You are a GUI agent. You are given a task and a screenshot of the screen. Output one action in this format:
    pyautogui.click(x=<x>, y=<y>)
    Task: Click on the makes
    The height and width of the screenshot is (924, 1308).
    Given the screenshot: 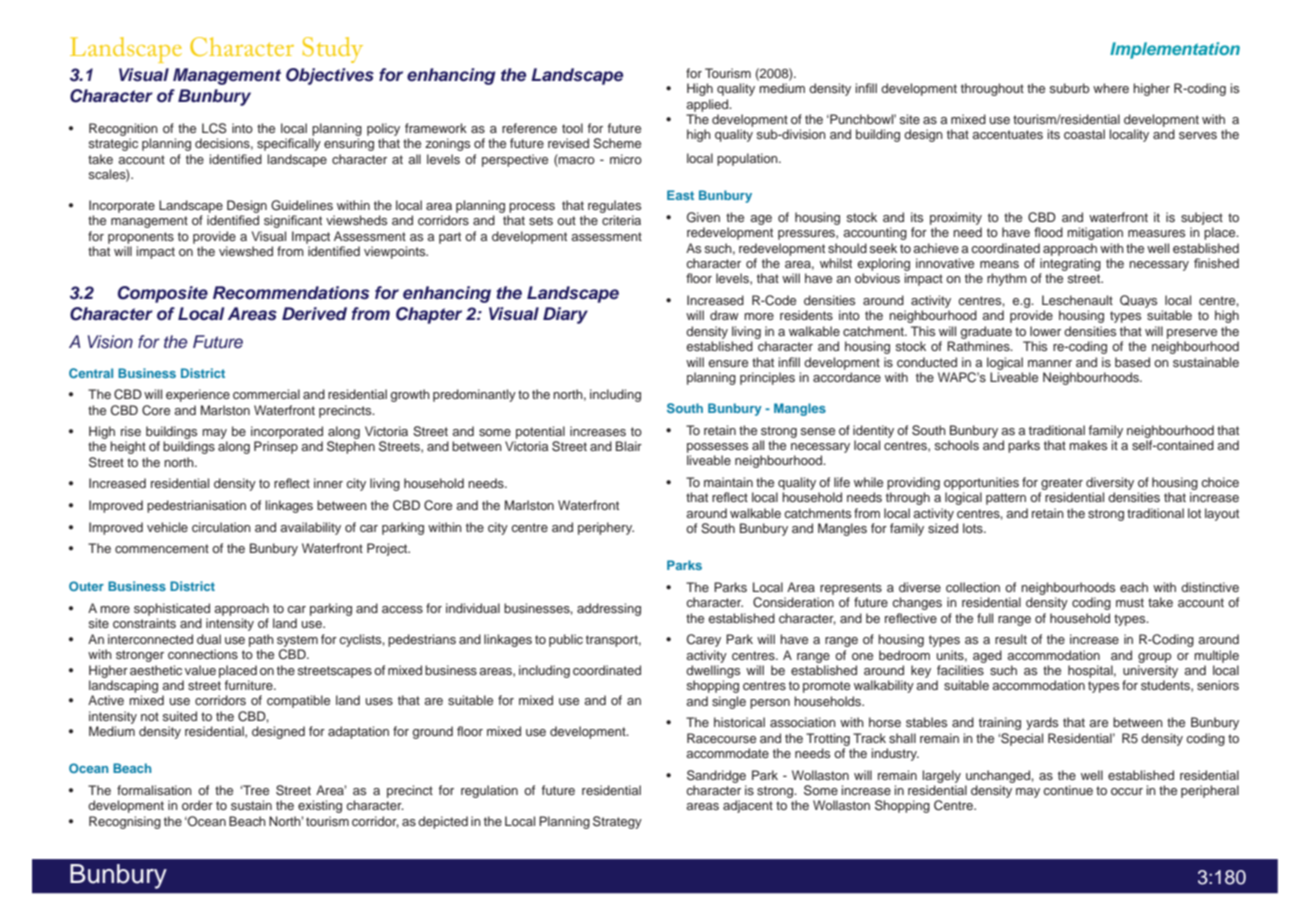 What is the action you would take?
    pyautogui.click(x=1088, y=445)
